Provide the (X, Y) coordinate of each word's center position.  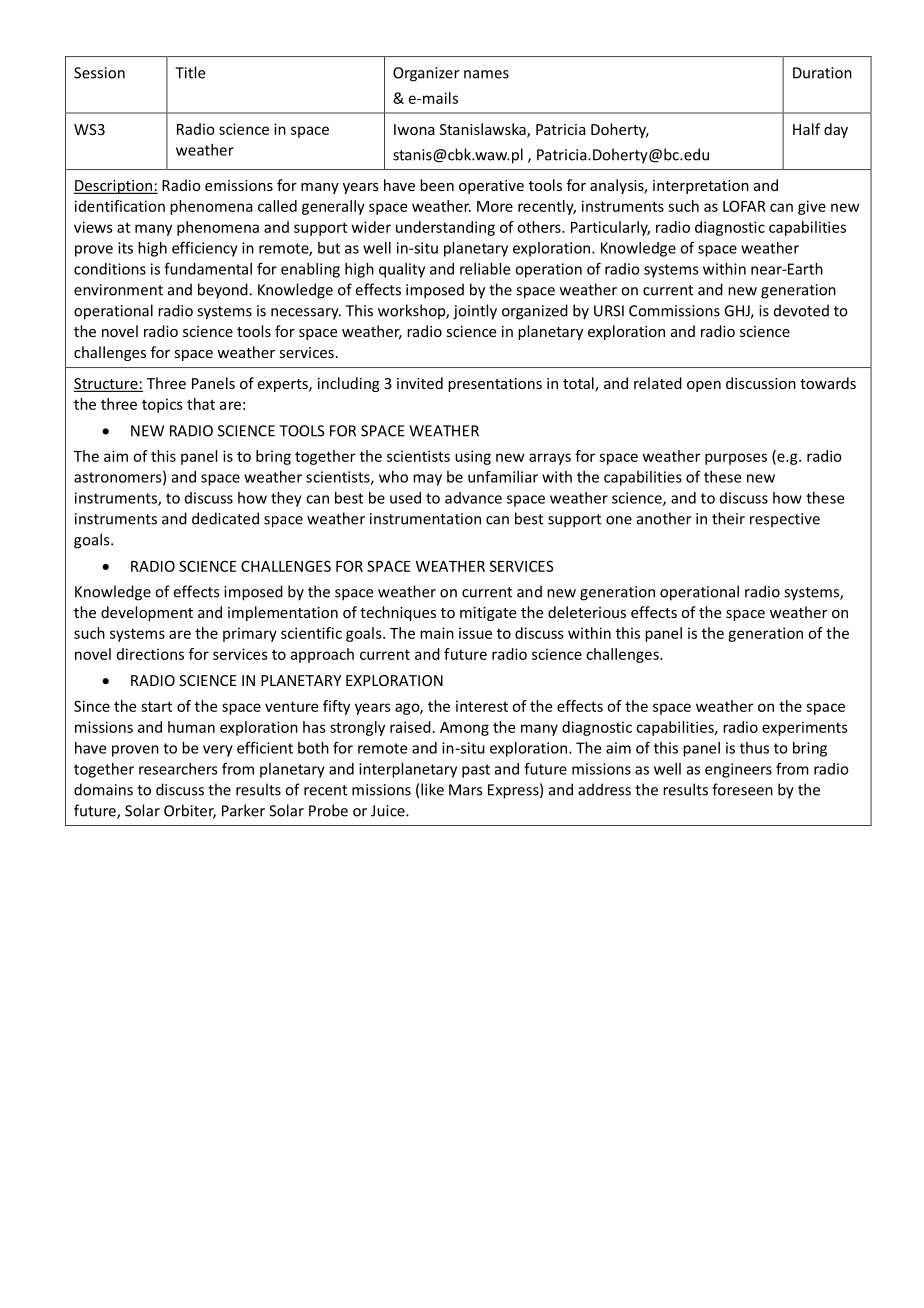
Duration (822, 73)
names (486, 74)
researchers (178, 769)
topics (162, 405)
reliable (485, 269)
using (473, 457)
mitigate (488, 614)
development (147, 613)
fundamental (208, 268)
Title (190, 72)
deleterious (587, 612)
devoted (801, 310)
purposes (736, 459)
